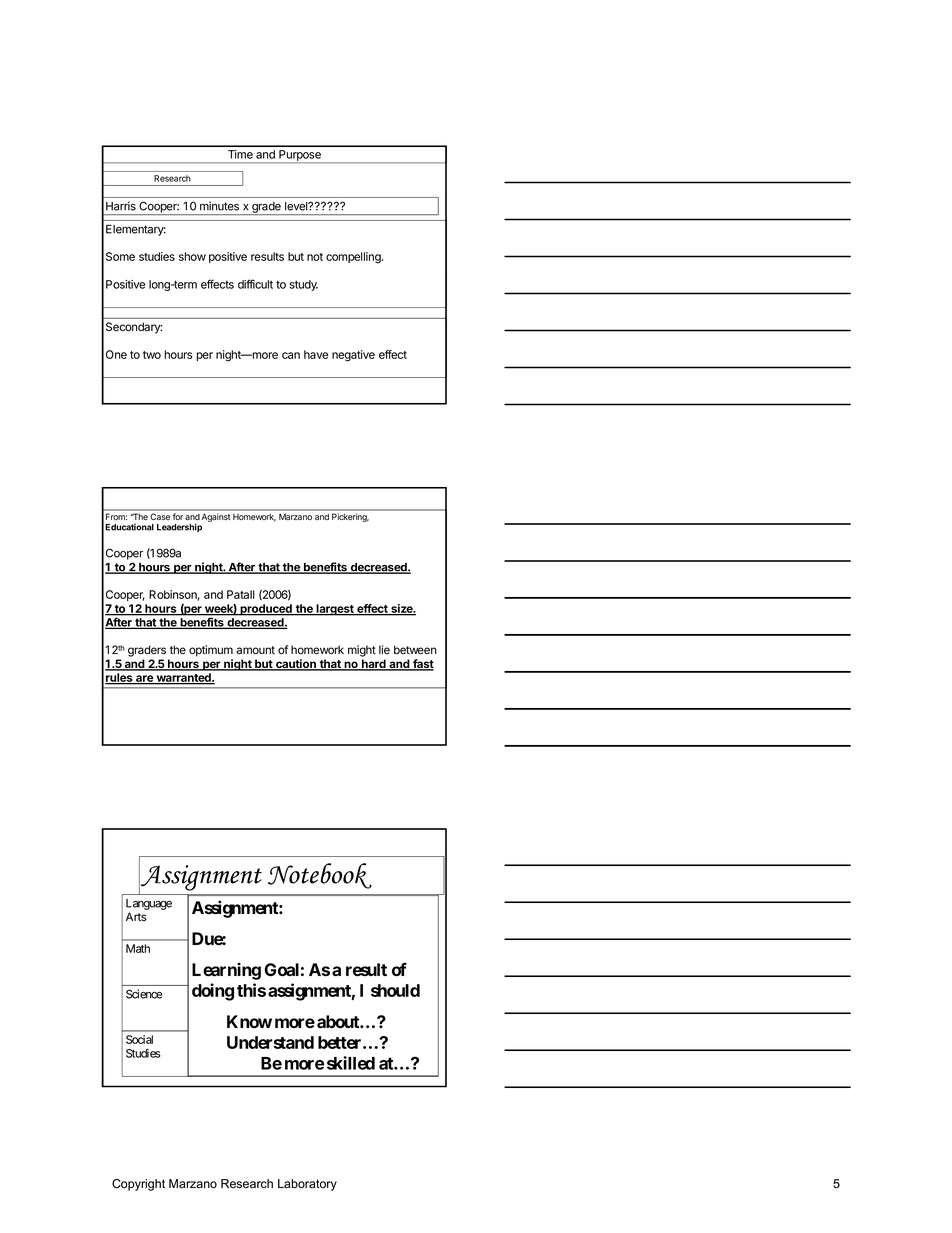 Image resolution: width=952 pixels, height=1233 pixels. What do you see at coordinates (384, 649) in the screenshot?
I see `lie` at bounding box center [384, 649].
